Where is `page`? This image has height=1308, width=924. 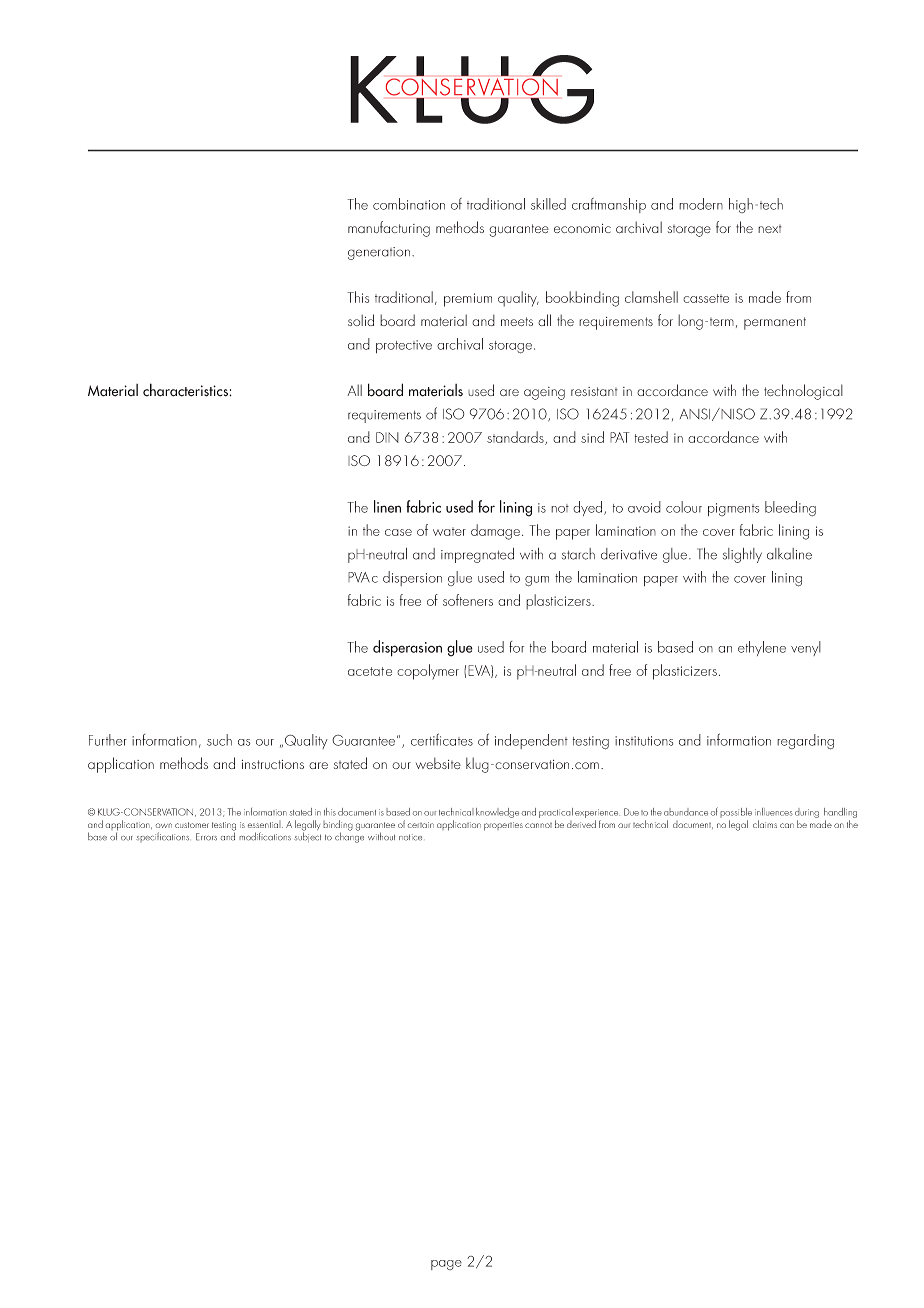
page is located at coordinates (446, 1265).
